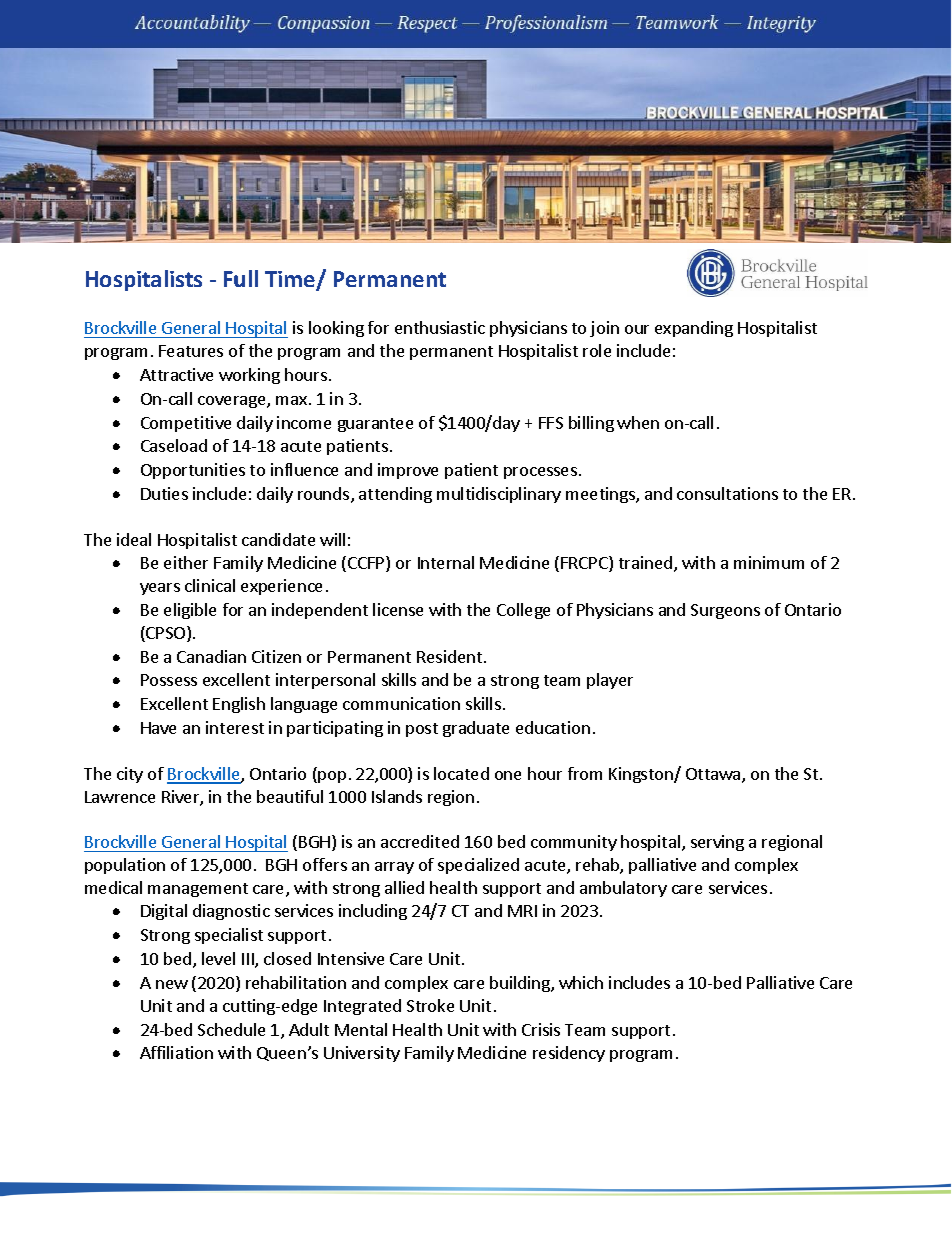 This document has height=1233, width=952. What do you see at coordinates (440, 327) in the document?
I see `enthusiastic` at bounding box center [440, 327].
